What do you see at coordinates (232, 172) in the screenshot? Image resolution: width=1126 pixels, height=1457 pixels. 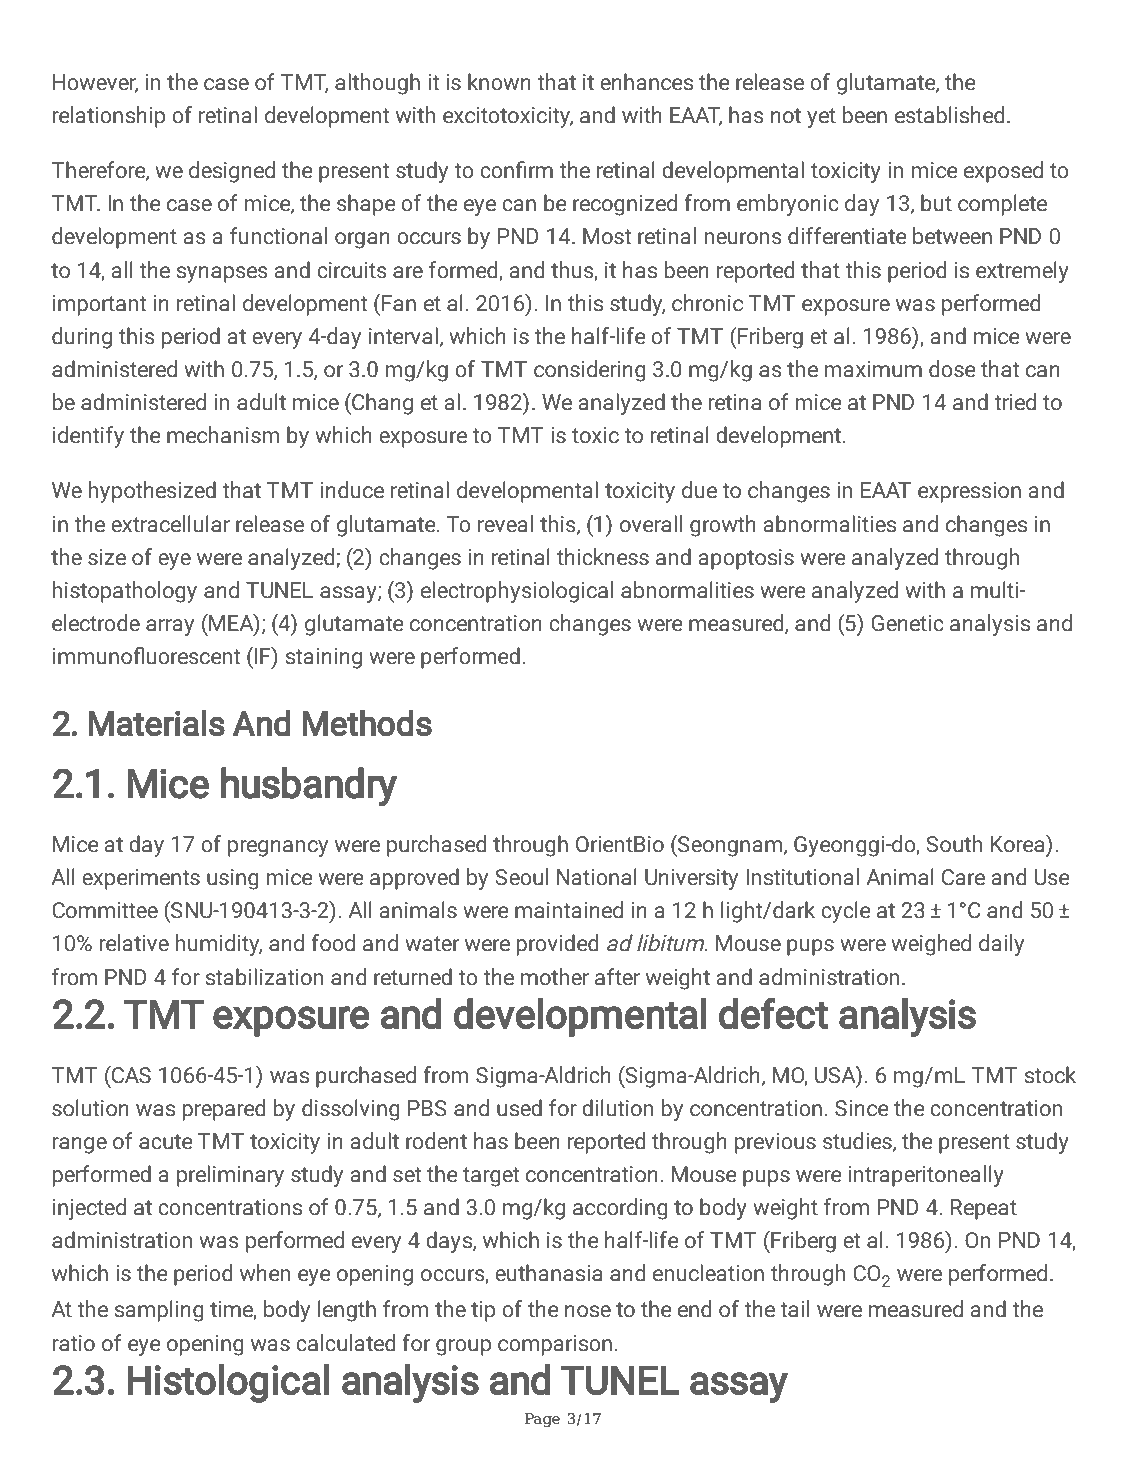 I see `designed` at bounding box center [232, 172].
